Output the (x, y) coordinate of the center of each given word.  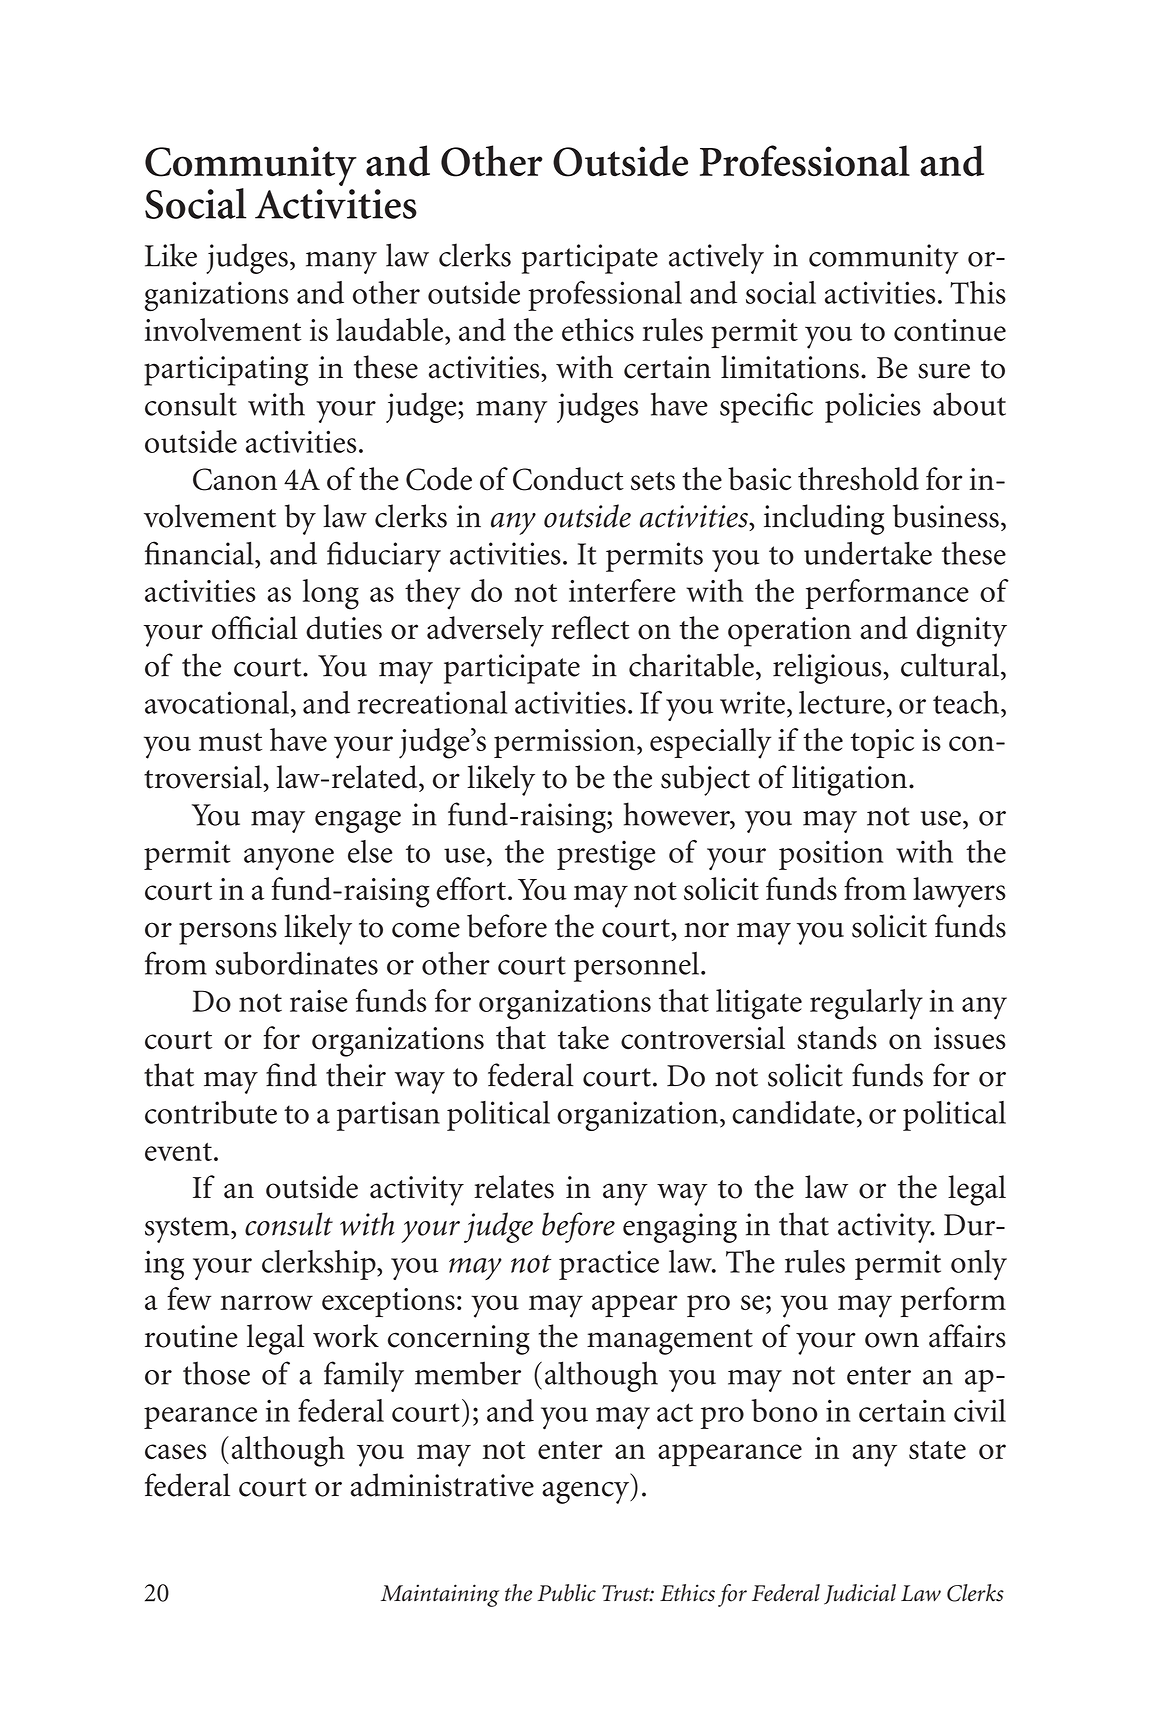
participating (226, 371)
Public (567, 1593)
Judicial (860, 1594)
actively (716, 258)
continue (950, 330)
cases (176, 1452)
